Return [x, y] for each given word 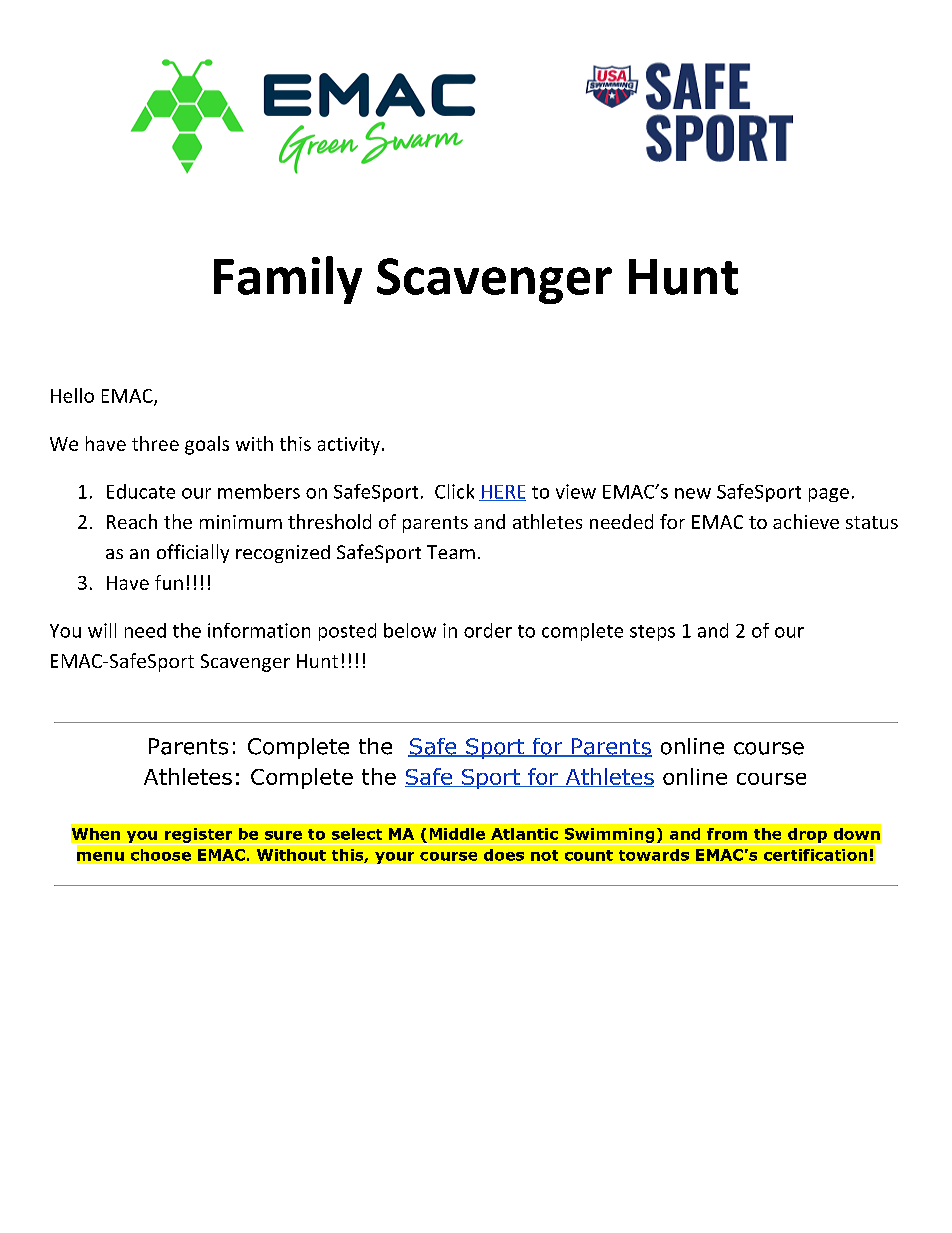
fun [169, 582]
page [829, 495]
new [693, 493]
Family [288, 280]
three [155, 443]
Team [451, 552]
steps [652, 633]
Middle [457, 834]
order [488, 630]
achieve [806, 521]
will [102, 630]
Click [454, 491]
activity [349, 446]
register [199, 836]
